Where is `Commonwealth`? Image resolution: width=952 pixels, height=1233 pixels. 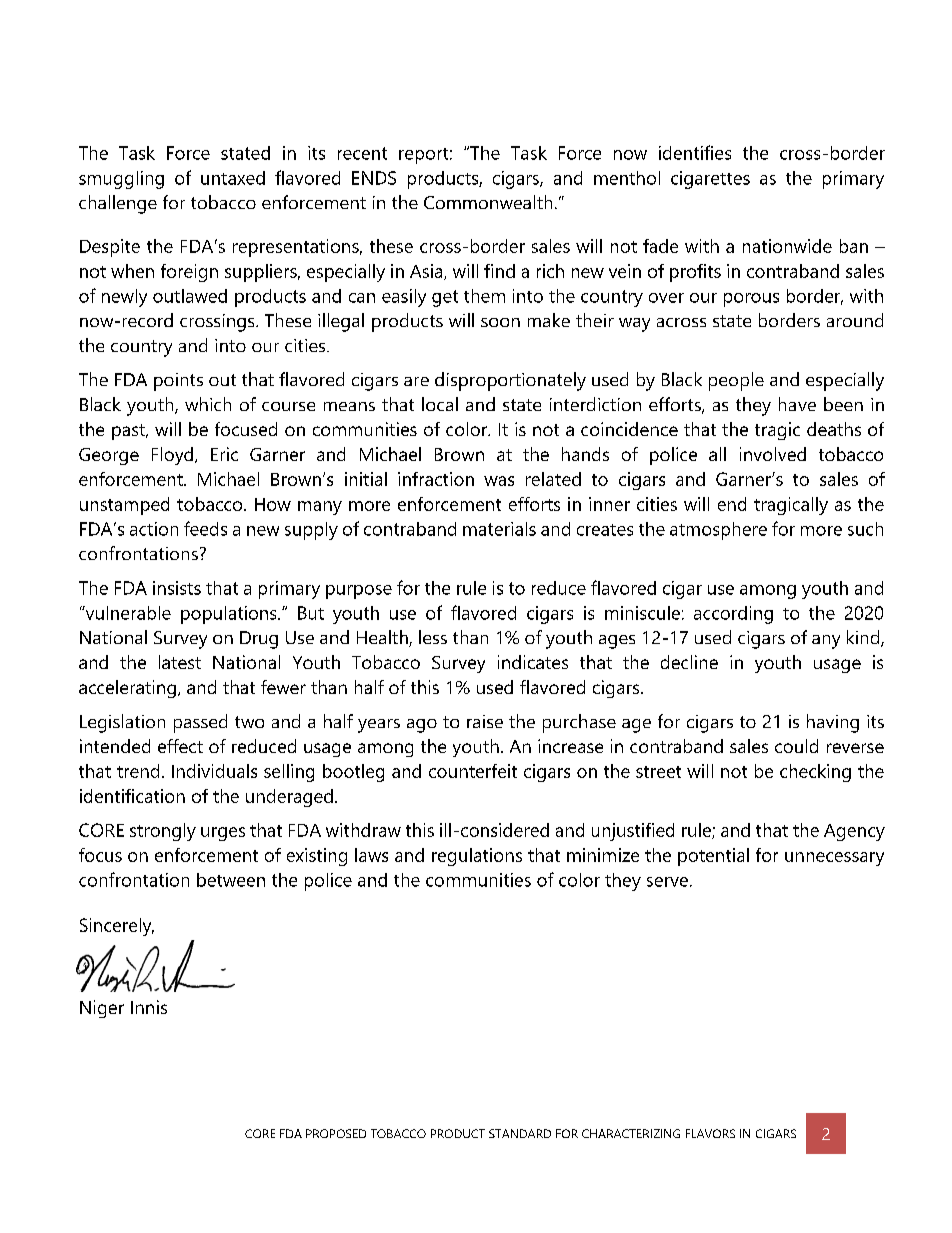 Commonwealth is located at coordinates (488, 202).
